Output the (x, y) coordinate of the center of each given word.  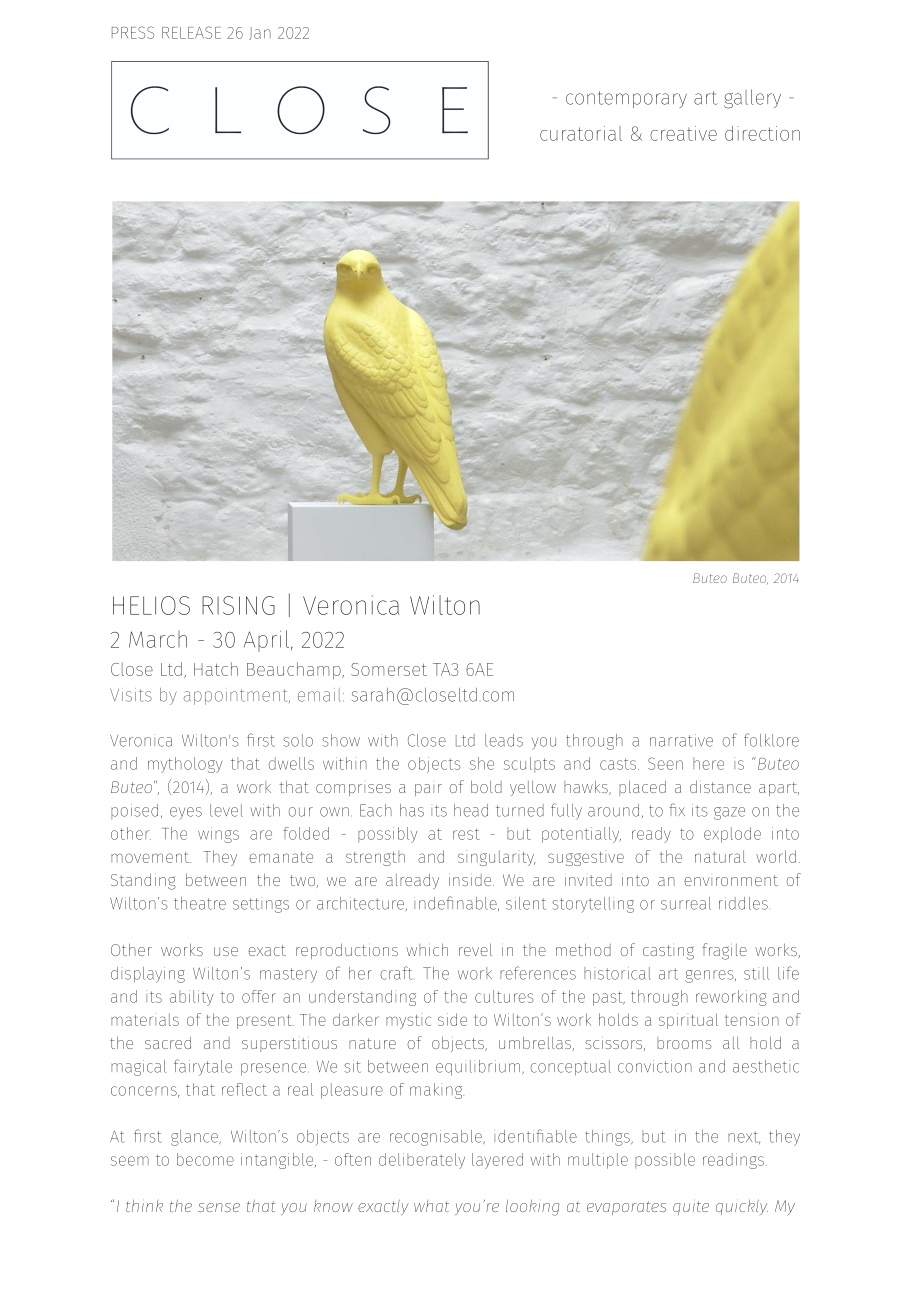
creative (683, 133)
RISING (238, 605)
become (205, 1159)
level (226, 810)
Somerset (389, 669)
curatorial (581, 133)
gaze (729, 813)
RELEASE (191, 32)
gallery (752, 99)
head (471, 810)
